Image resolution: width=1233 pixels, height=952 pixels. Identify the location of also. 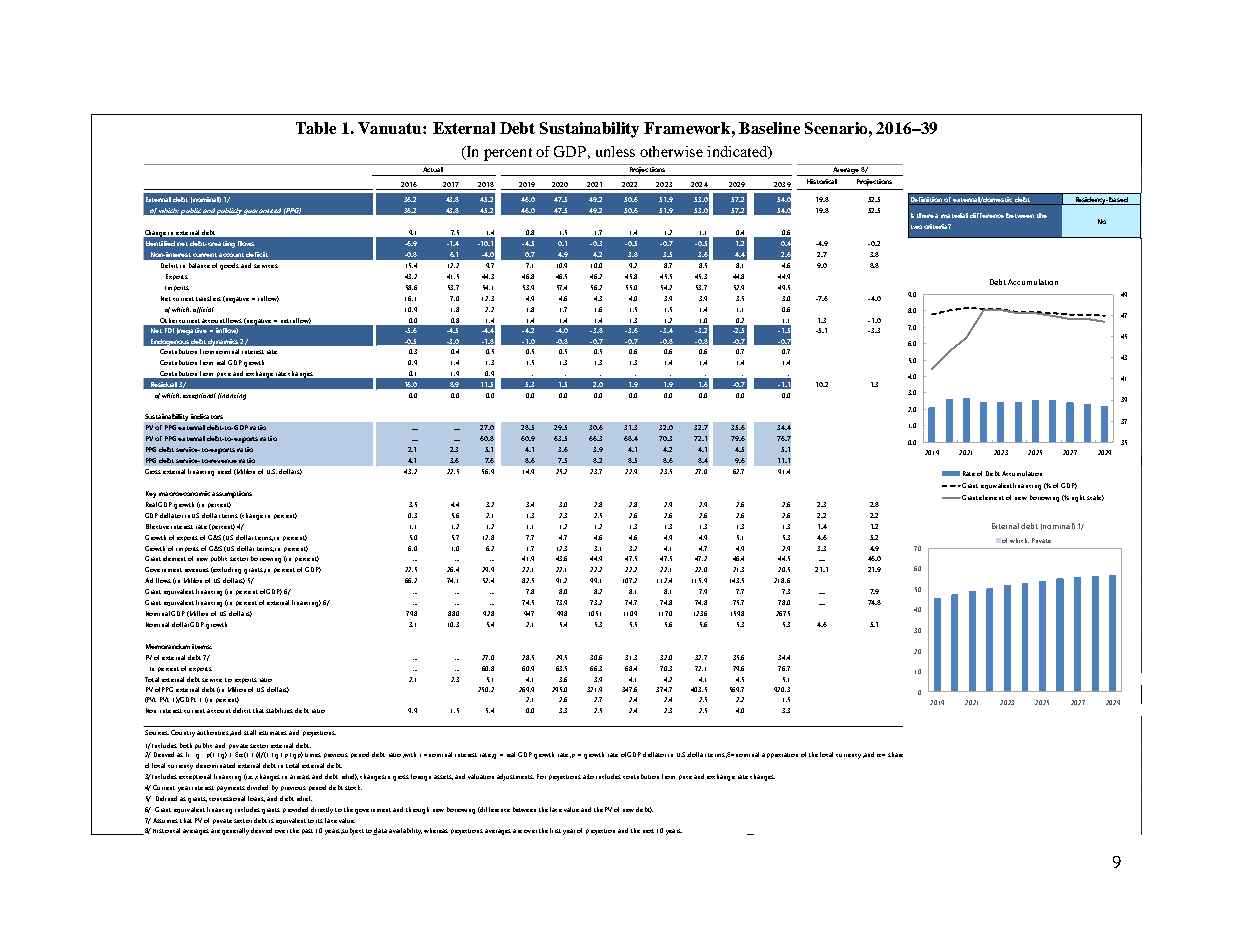
(588, 776).
